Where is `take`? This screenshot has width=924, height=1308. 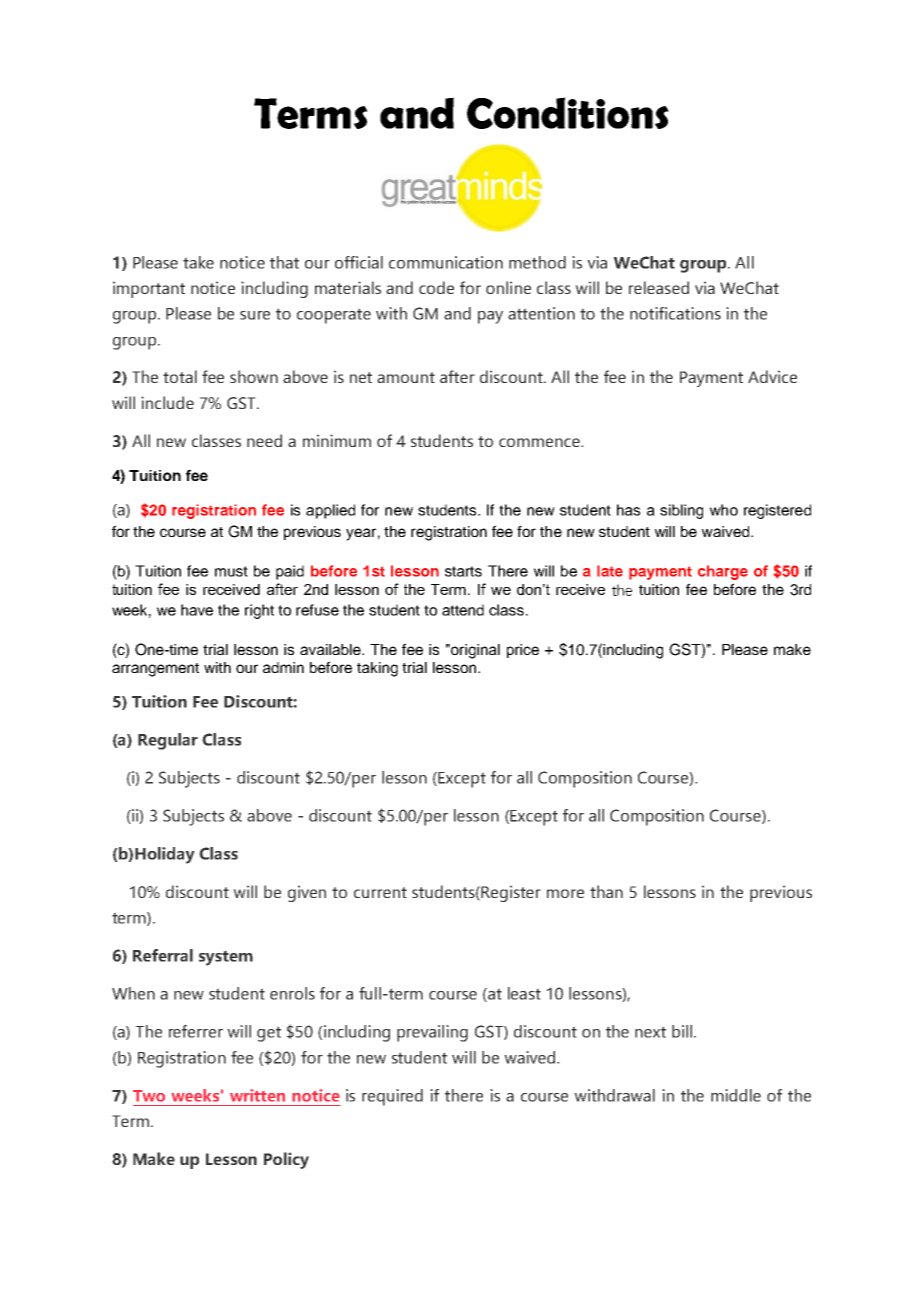 take is located at coordinates (198, 262).
